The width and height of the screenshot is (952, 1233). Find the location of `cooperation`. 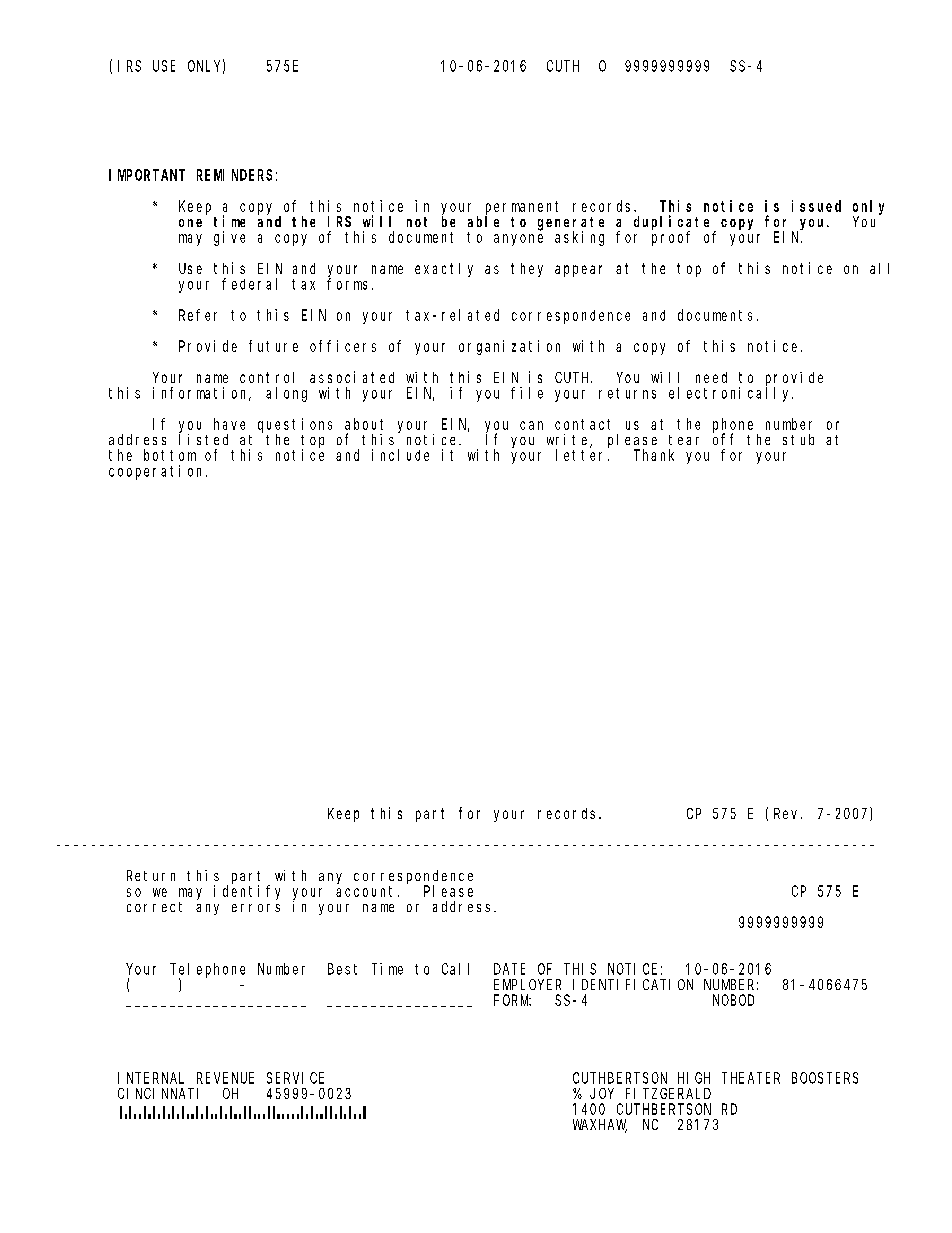

cooperation is located at coordinates (158, 472).
